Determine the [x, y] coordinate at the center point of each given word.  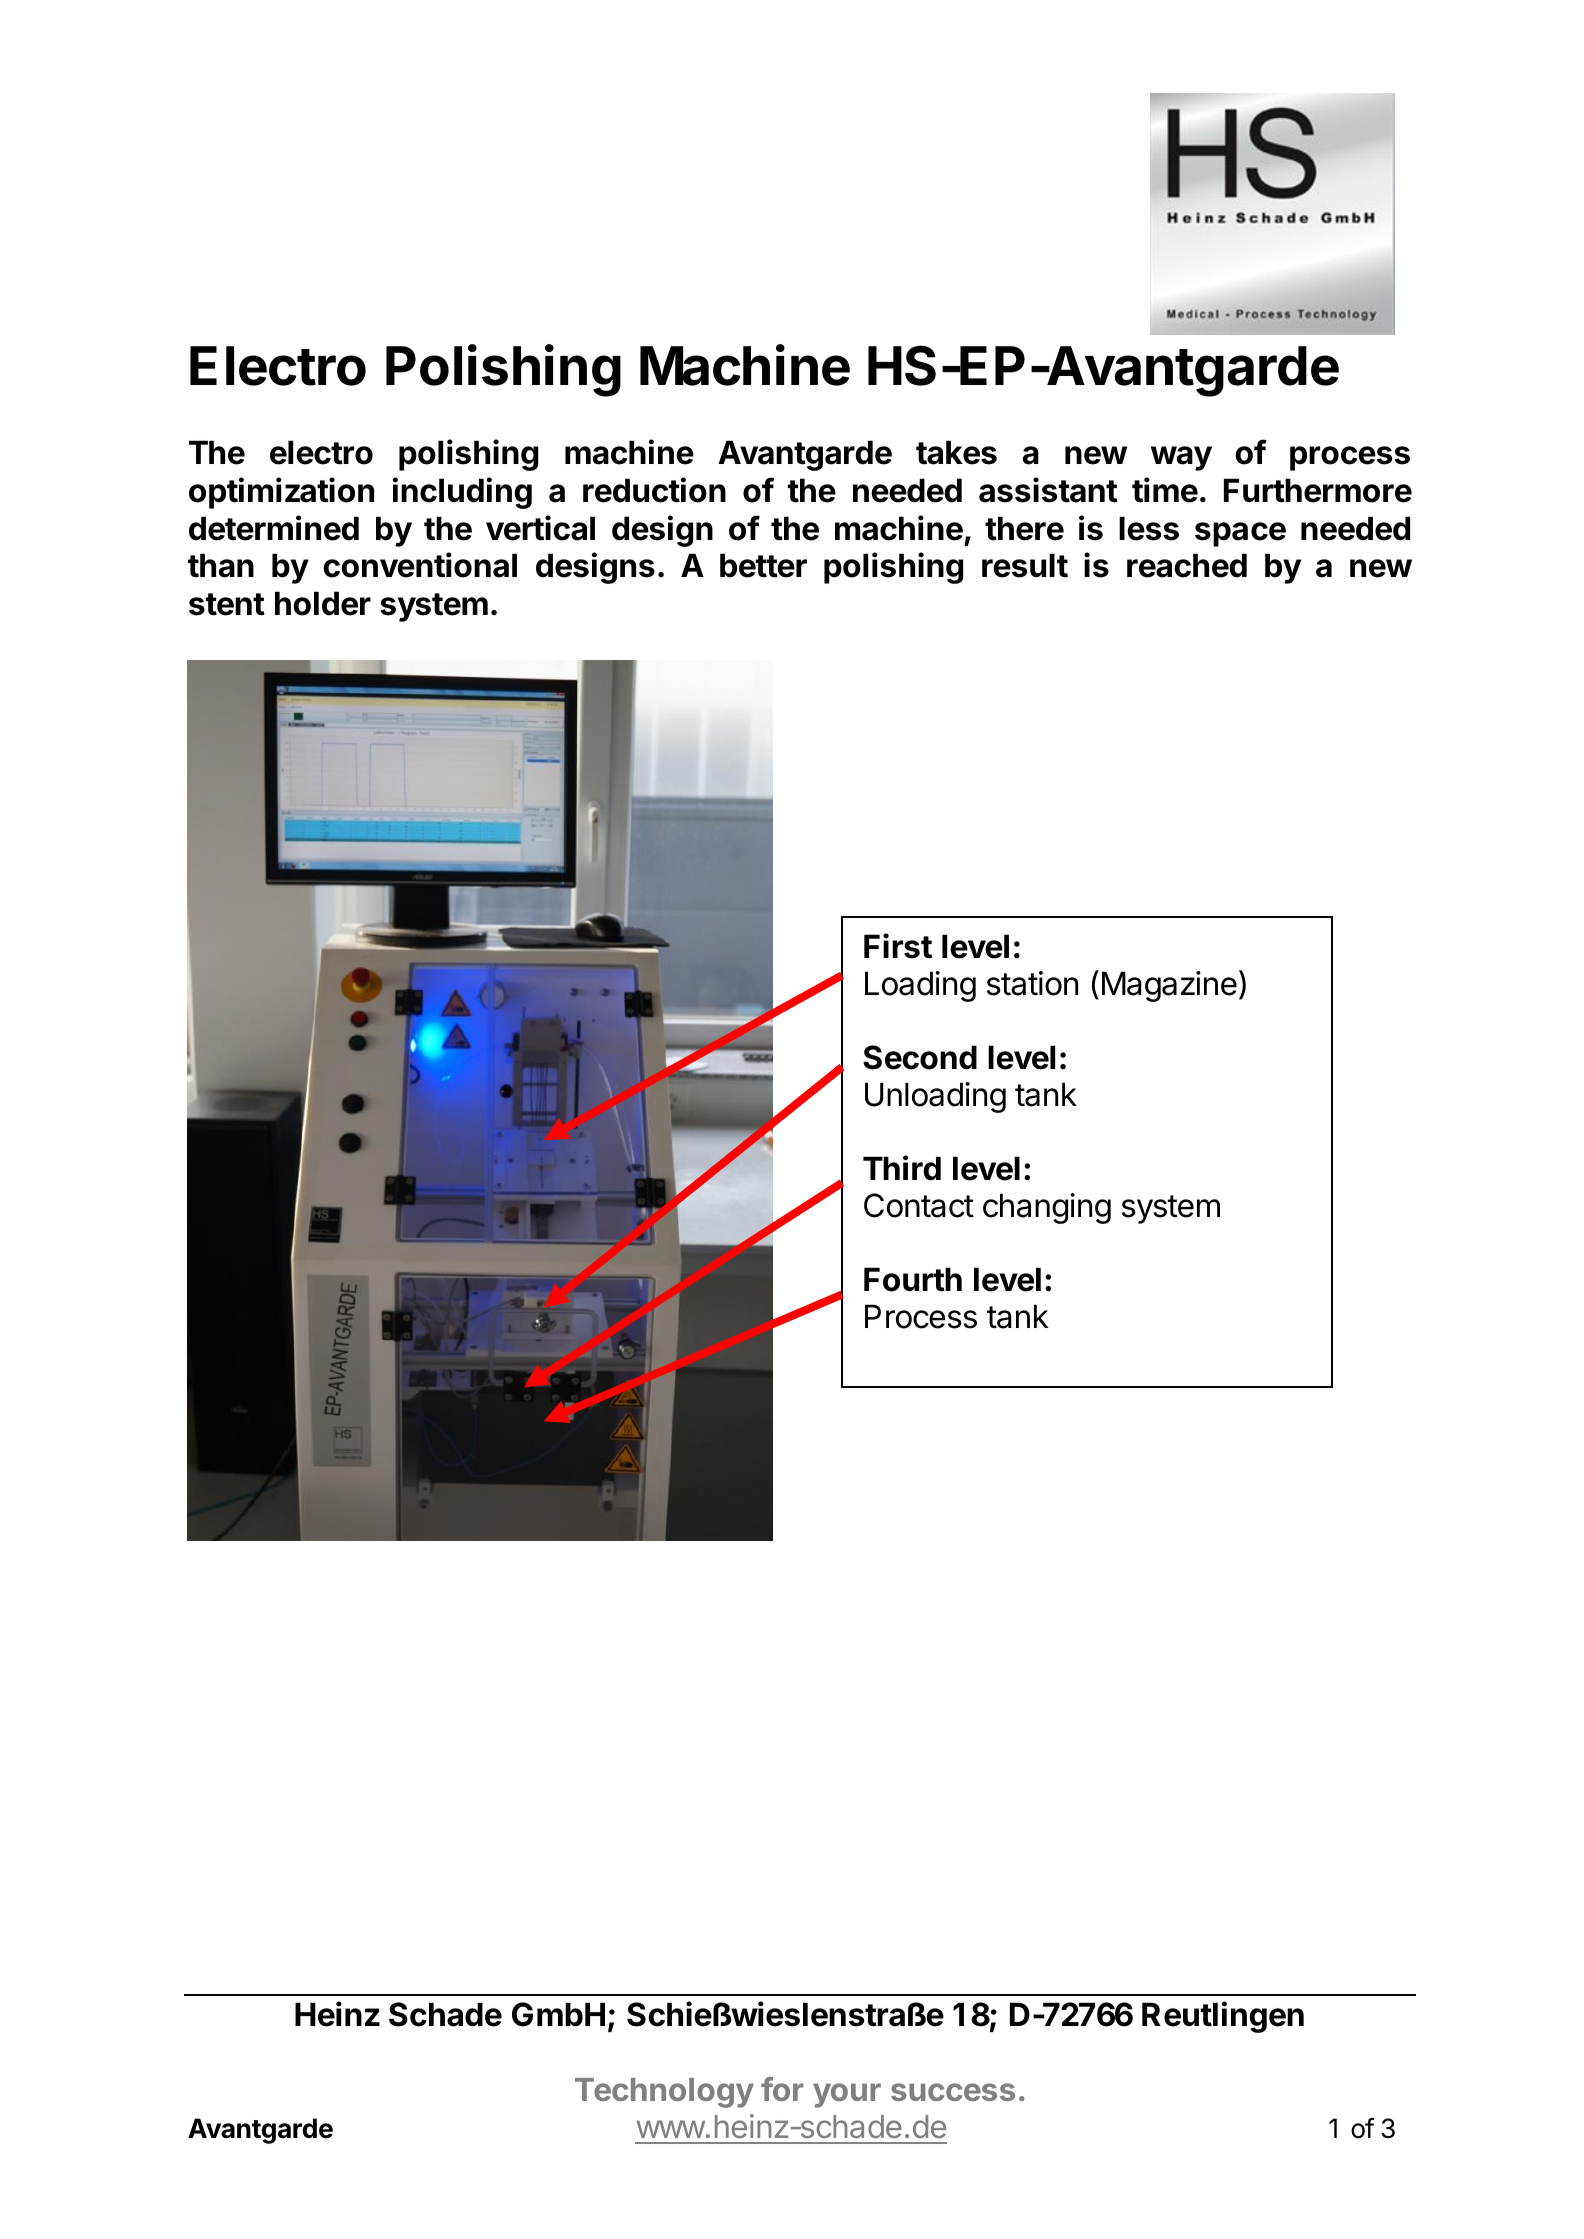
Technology [664, 2093]
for [782, 2089]
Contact [919, 1205]
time [1165, 490]
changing [1047, 1208]
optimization [281, 493]
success [953, 2092]
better [763, 565]
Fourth [913, 1279]
